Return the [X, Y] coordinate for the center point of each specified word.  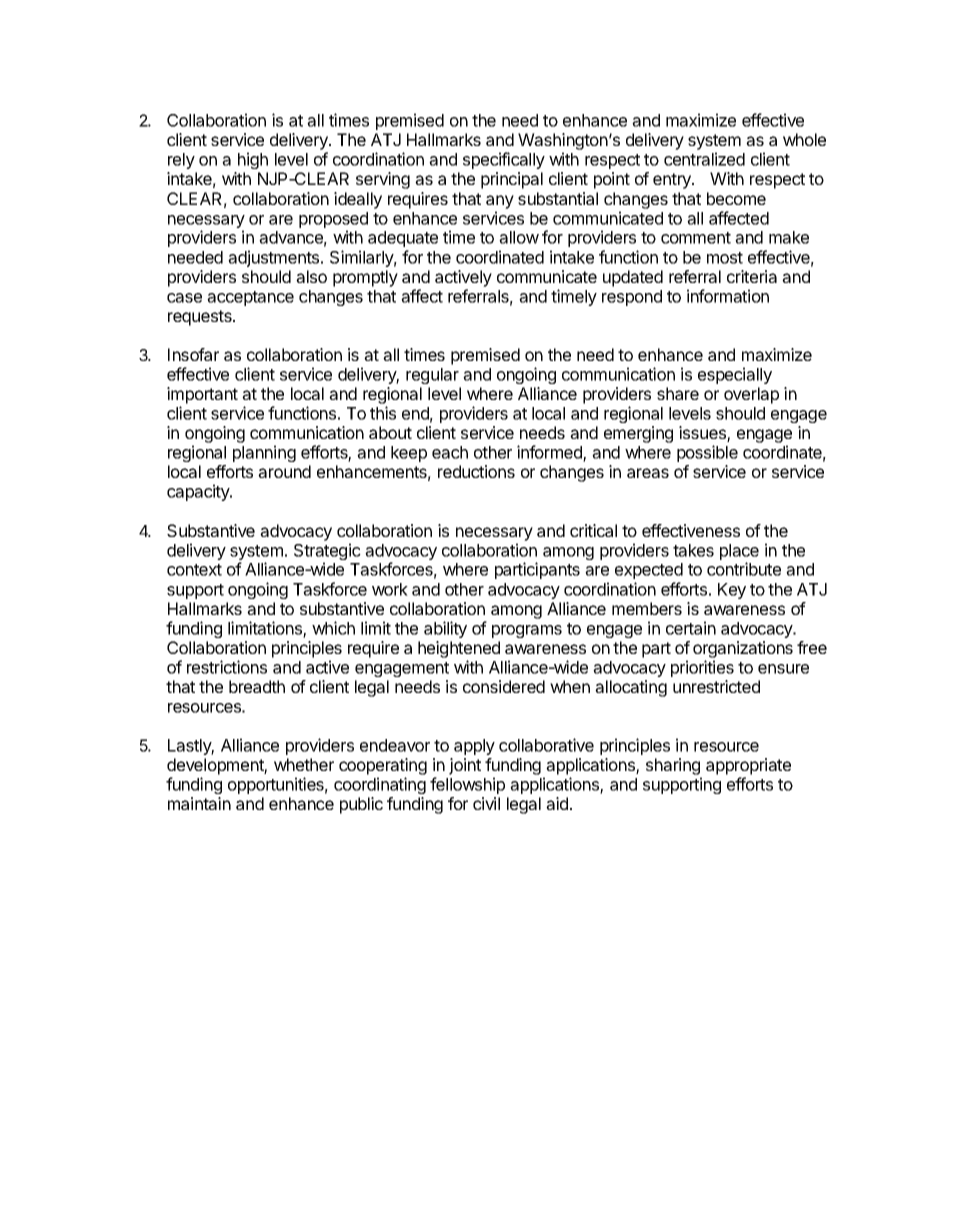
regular [432, 376]
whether [304, 764]
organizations [743, 649]
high [253, 160]
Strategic [327, 553]
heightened [459, 649]
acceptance [250, 298]
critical [593, 530]
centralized [704, 159]
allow [519, 237]
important [202, 395]
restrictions [227, 667]
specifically [504, 160]
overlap [751, 395]
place [739, 553]
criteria [752, 276]
